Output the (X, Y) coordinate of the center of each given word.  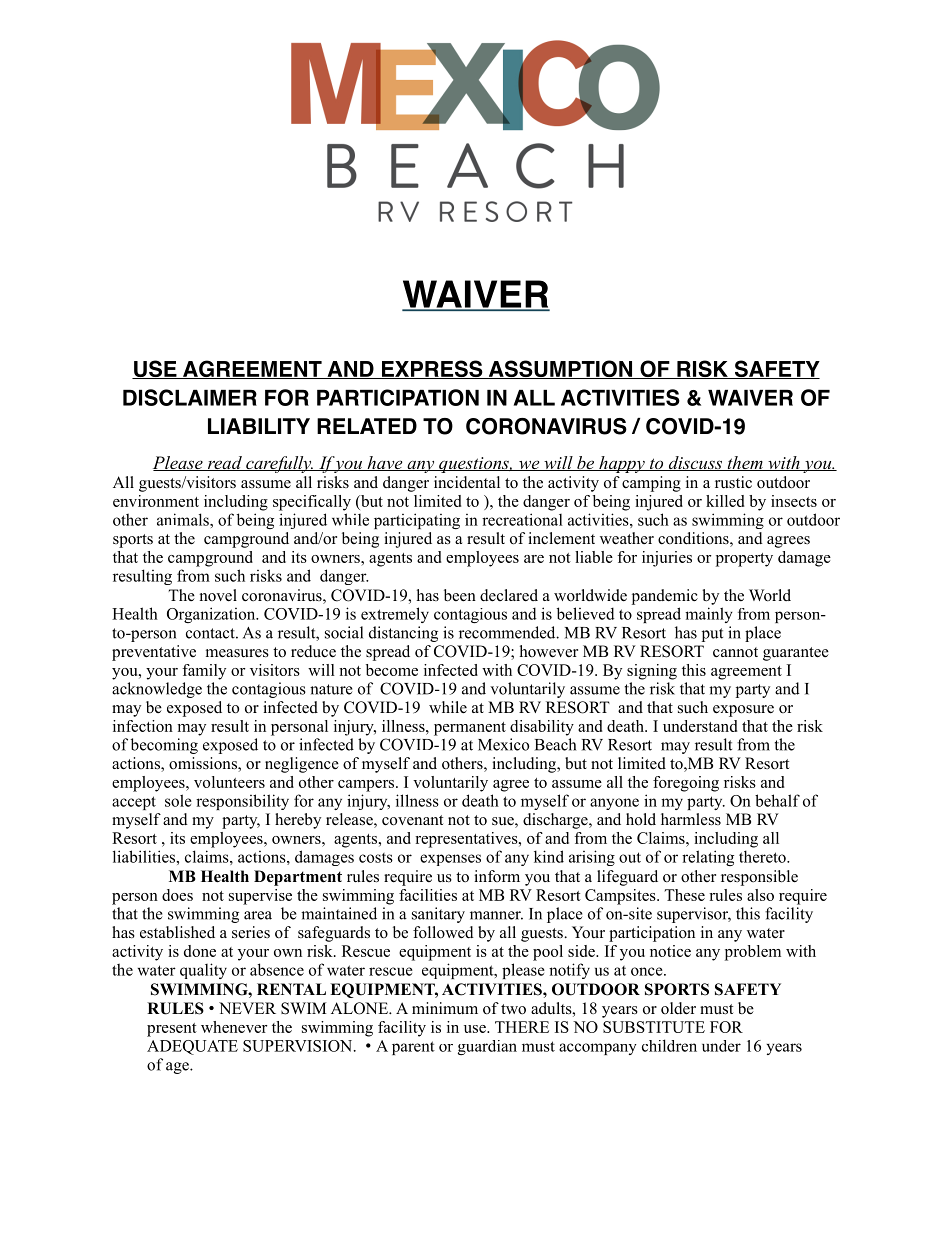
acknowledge (157, 690)
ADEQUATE (192, 1047)
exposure (743, 711)
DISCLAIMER (190, 397)
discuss (695, 463)
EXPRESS (432, 369)
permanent (470, 729)
